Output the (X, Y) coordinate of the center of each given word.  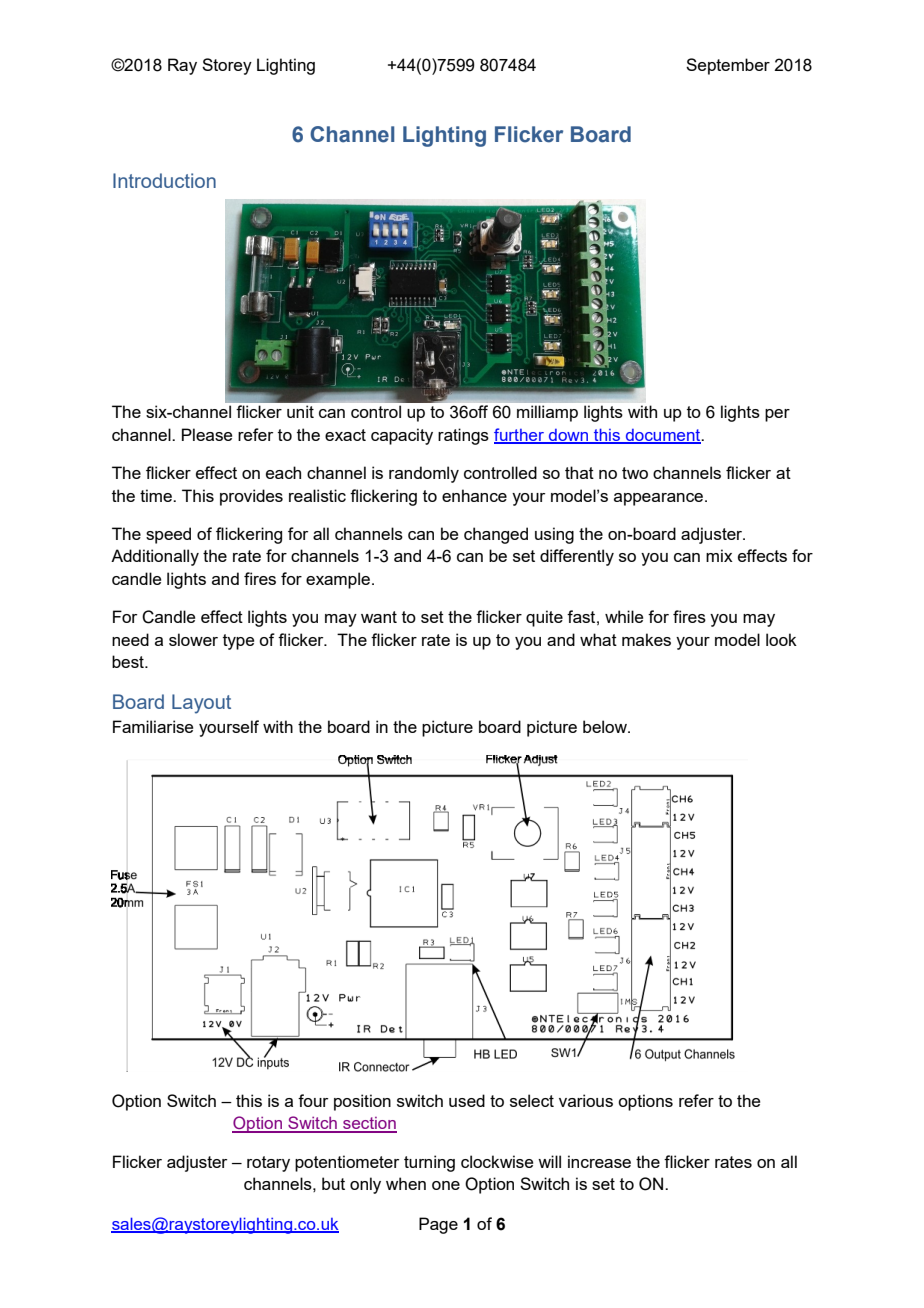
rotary (268, 1164)
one (446, 1185)
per (777, 415)
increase (599, 1161)
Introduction (164, 180)
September (728, 66)
